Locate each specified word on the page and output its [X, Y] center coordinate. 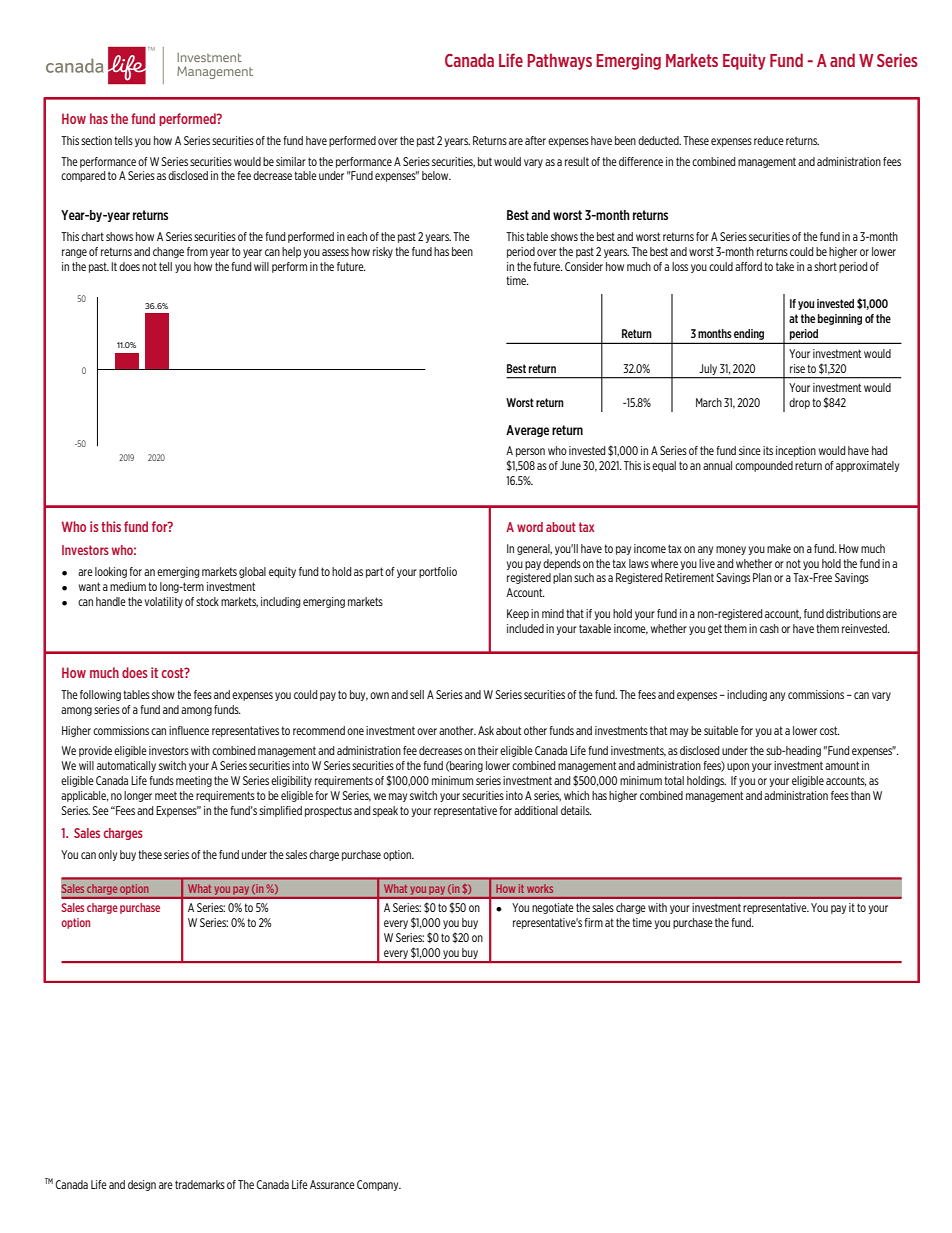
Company [379, 1185]
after [535, 140]
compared [83, 176]
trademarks [200, 1184]
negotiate [553, 908]
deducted [659, 140]
